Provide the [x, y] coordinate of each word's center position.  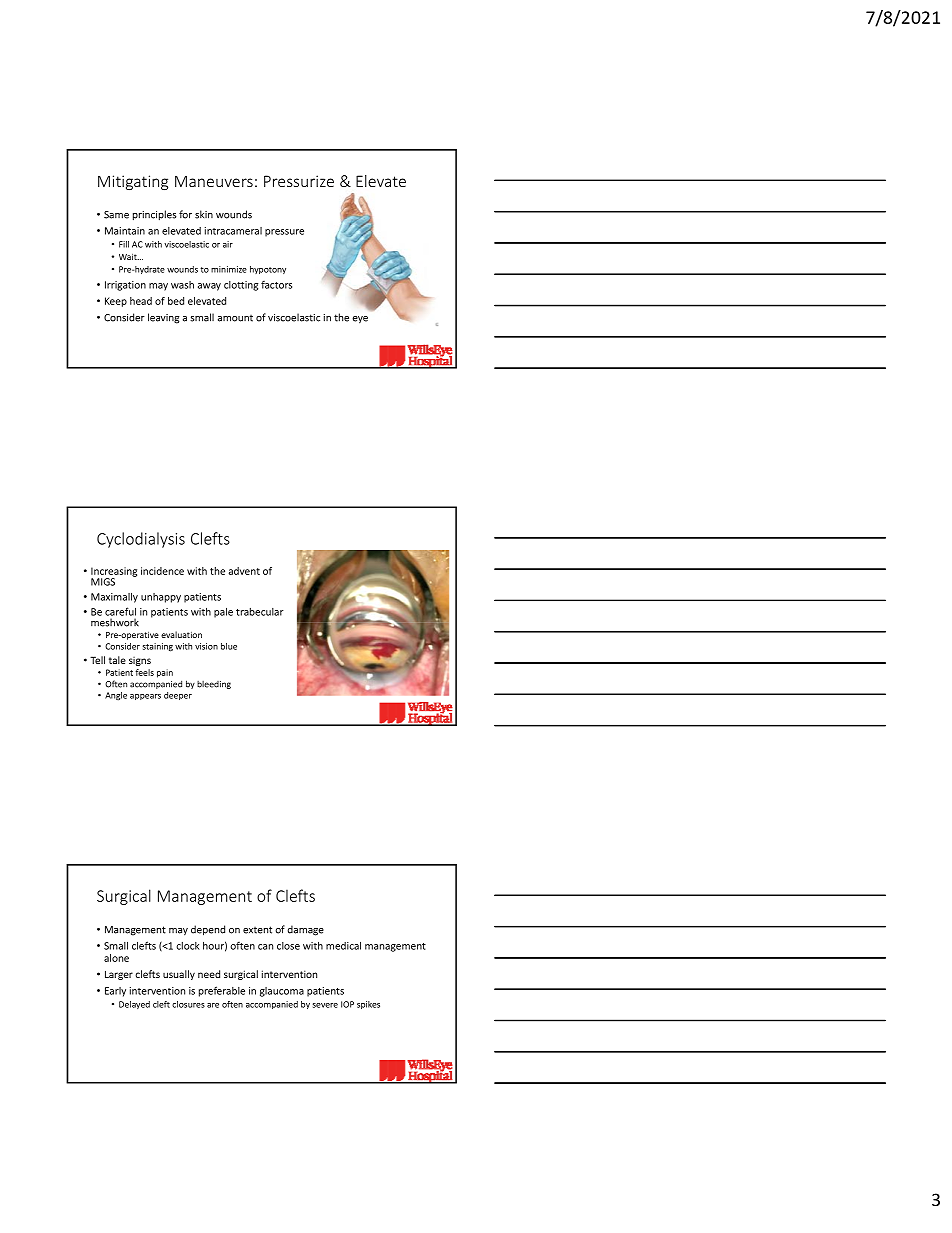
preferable [222, 991]
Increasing [114, 573]
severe [325, 1005]
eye [360, 320]
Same [116, 215]
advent [244, 571]
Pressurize [299, 181]
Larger [119, 975]
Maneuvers [214, 181]
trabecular [260, 612]
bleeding [214, 685]
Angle [116, 696]
